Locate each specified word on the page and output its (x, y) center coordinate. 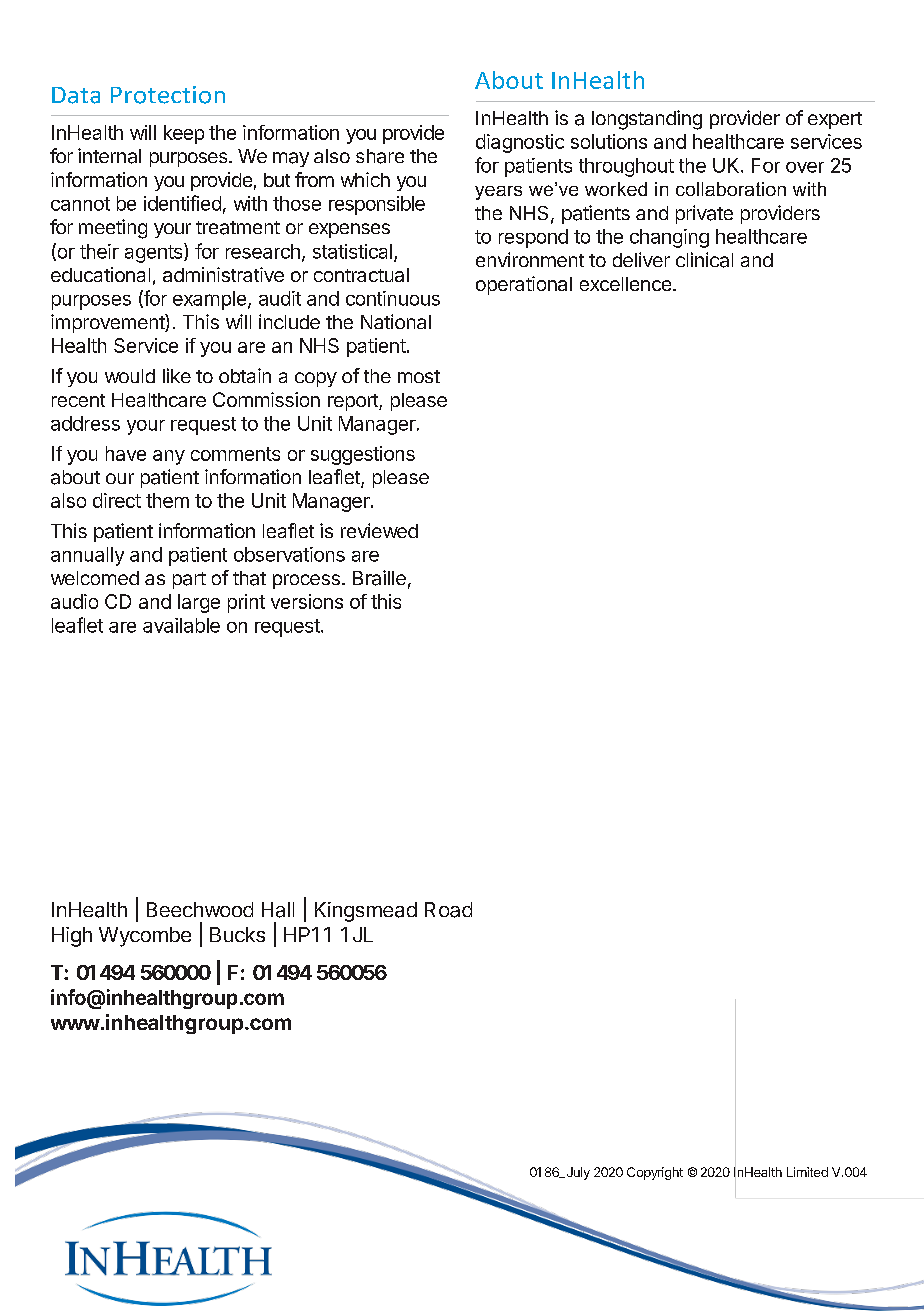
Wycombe (145, 937)
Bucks (237, 934)
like (177, 375)
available (181, 625)
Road (448, 910)
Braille (379, 578)
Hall (278, 910)
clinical (704, 260)
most (419, 376)
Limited (807, 1172)
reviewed (379, 530)
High (72, 937)
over (805, 167)
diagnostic (520, 143)
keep (184, 134)
